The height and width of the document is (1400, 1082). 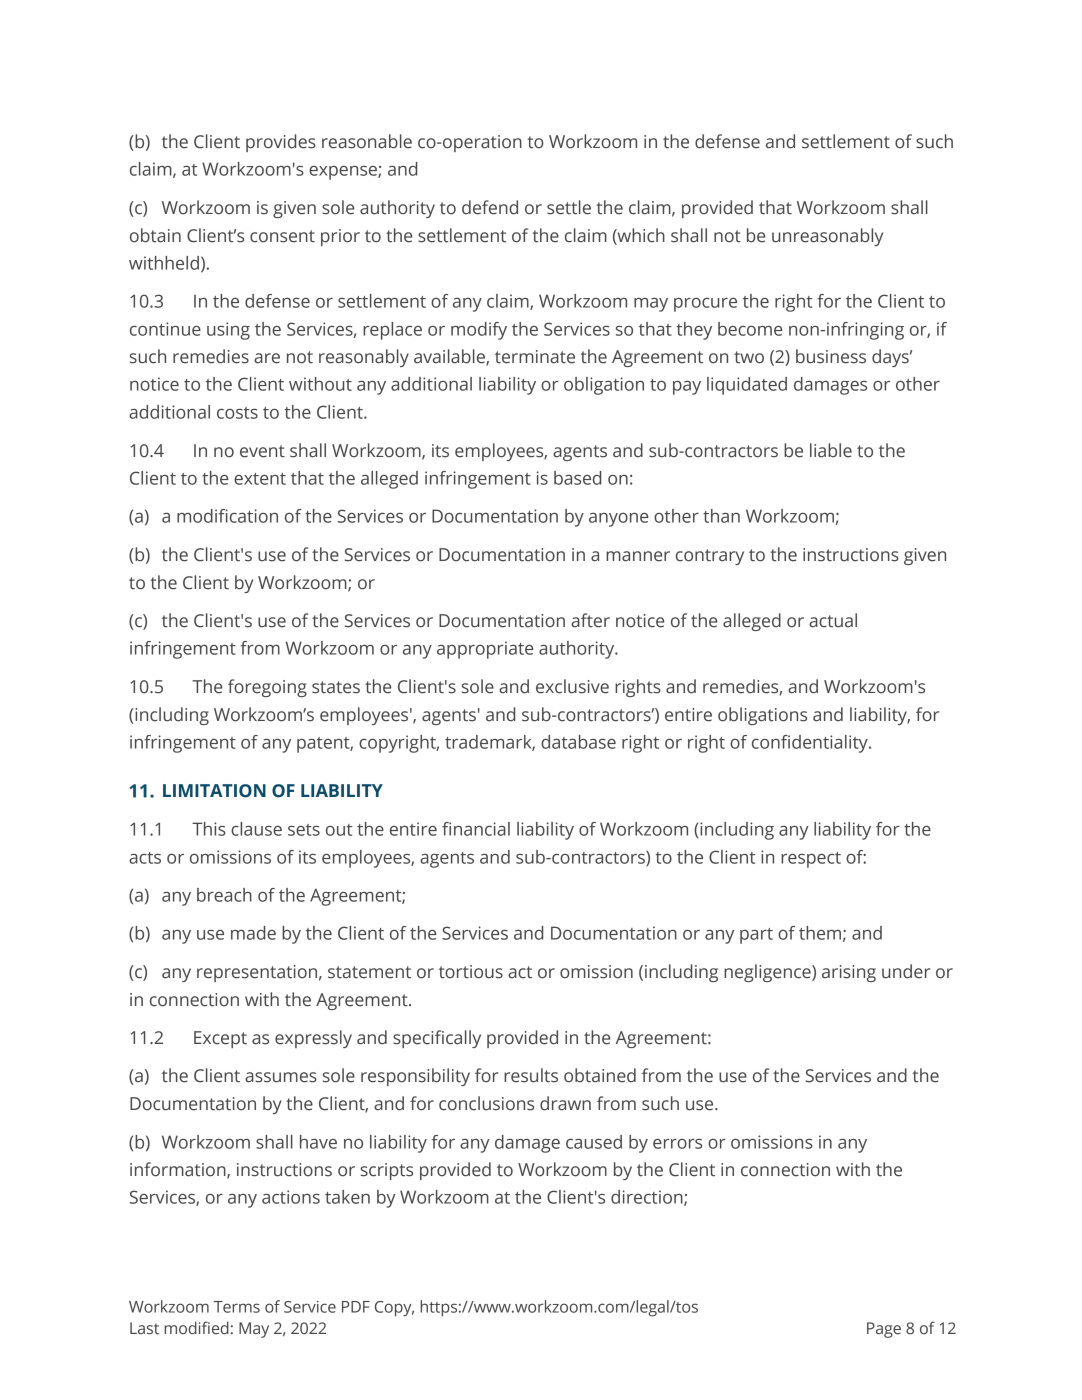 What do you see at coordinates (256, 829) in the document?
I see `clause` at bounding box center [256, 829].
